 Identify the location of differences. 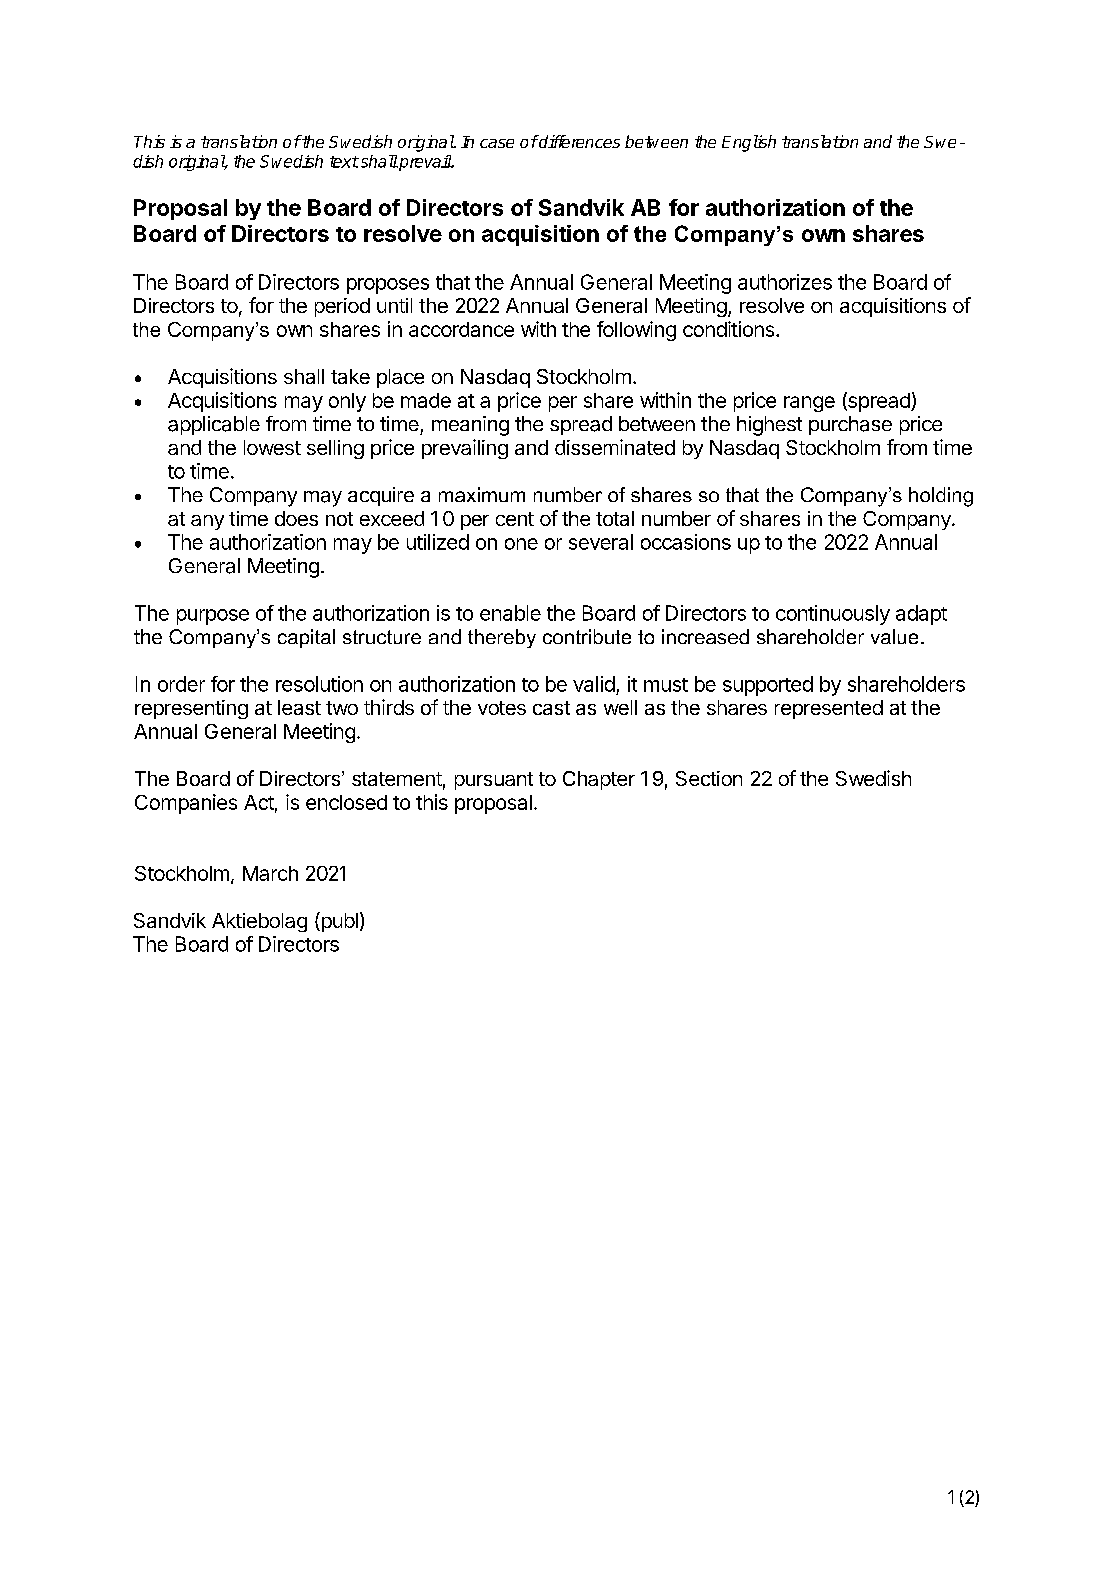
(578, 141).
